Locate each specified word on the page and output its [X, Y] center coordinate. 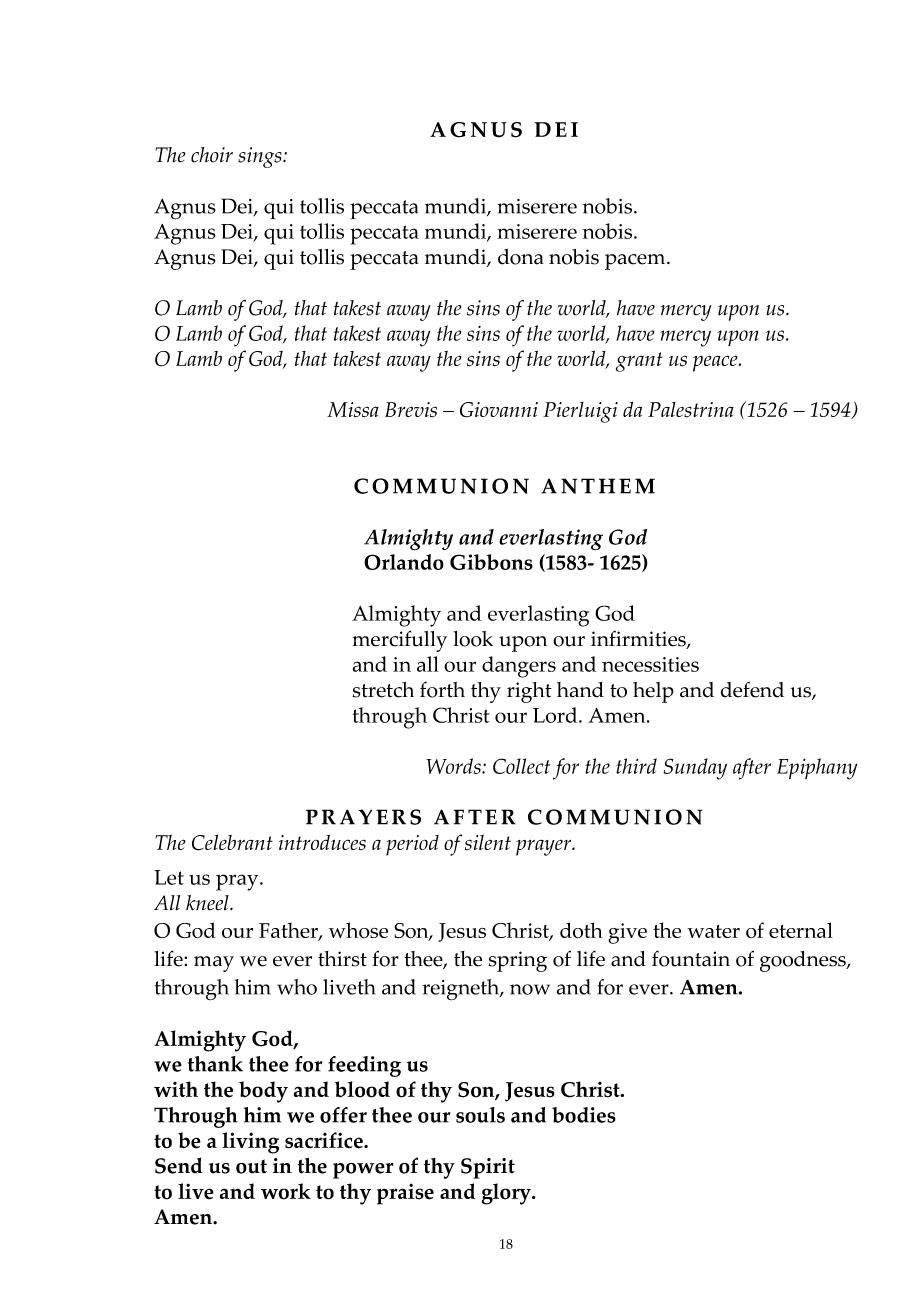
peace [716, 363]
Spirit [488, 1168]
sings [261, 157]
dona [521, 257]
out [251, 1166]
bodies [584, 1115]
